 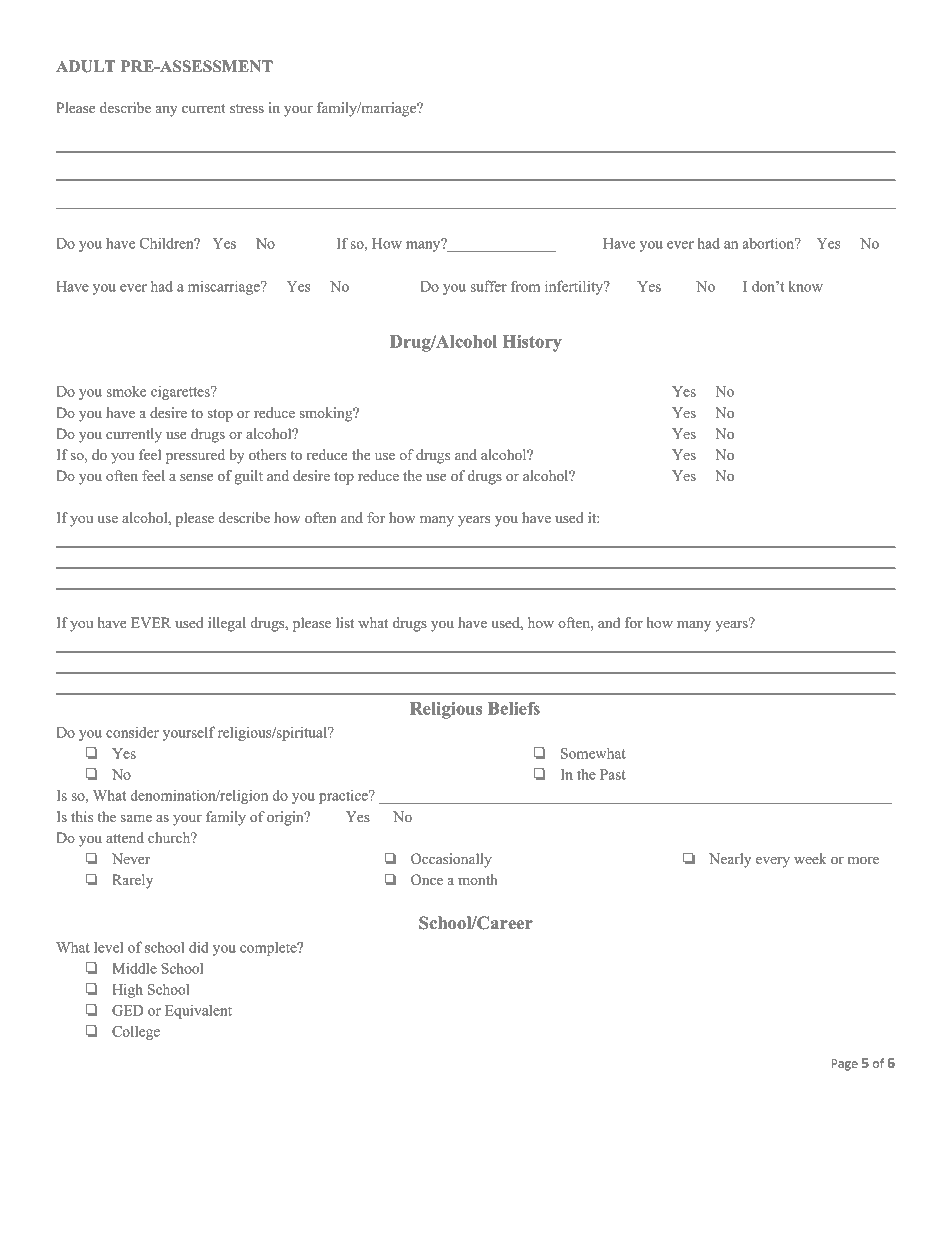 I want to click on stress, so click(x=247, y=108).
